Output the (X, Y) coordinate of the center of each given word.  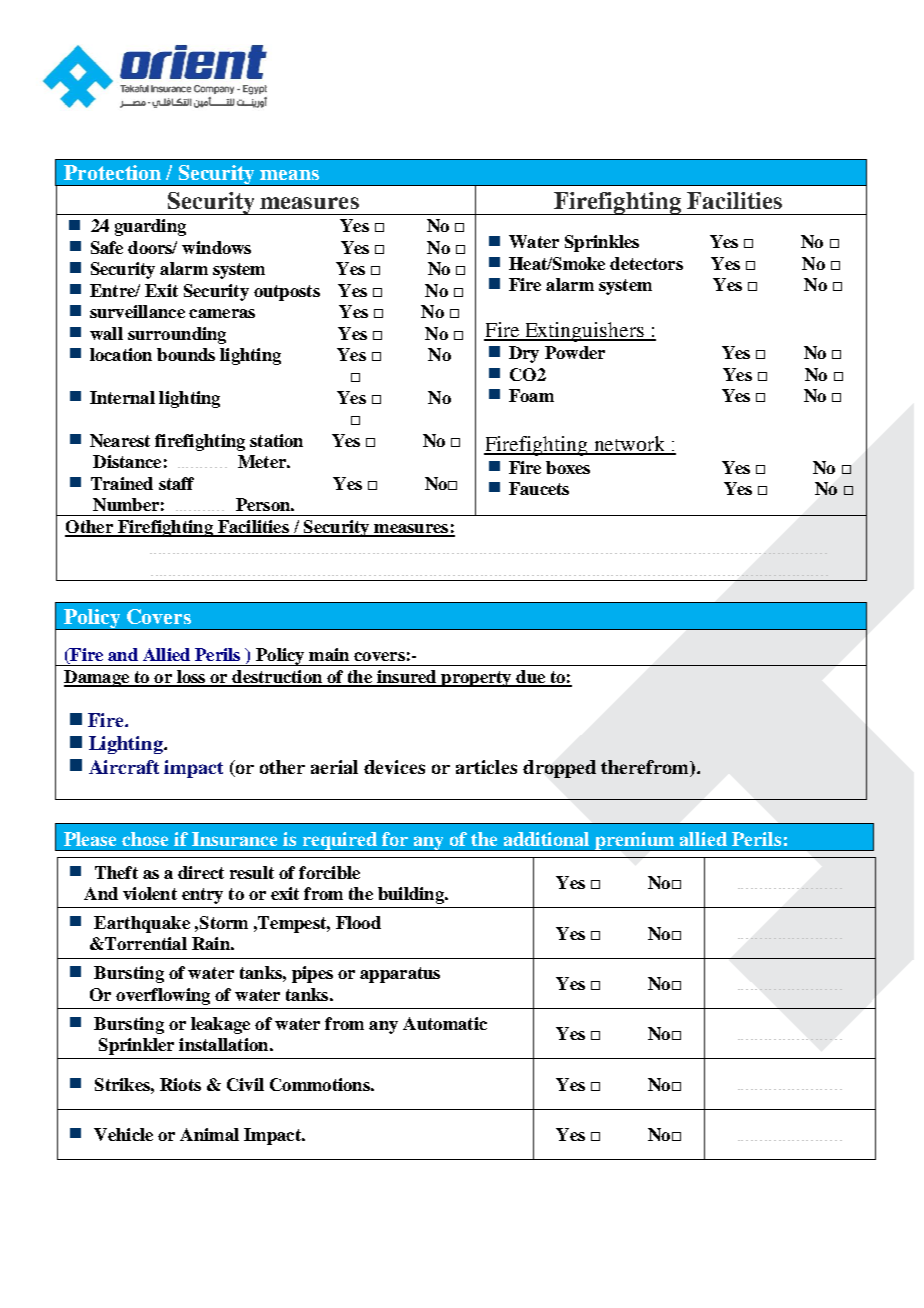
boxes (568, 467)
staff (176, 483)
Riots (180, 1084)
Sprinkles (602, 243)
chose (145, 839)
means (289, 175)
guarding (150, 227)
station (276, 440)
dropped (559, 769)
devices (394, 767)
